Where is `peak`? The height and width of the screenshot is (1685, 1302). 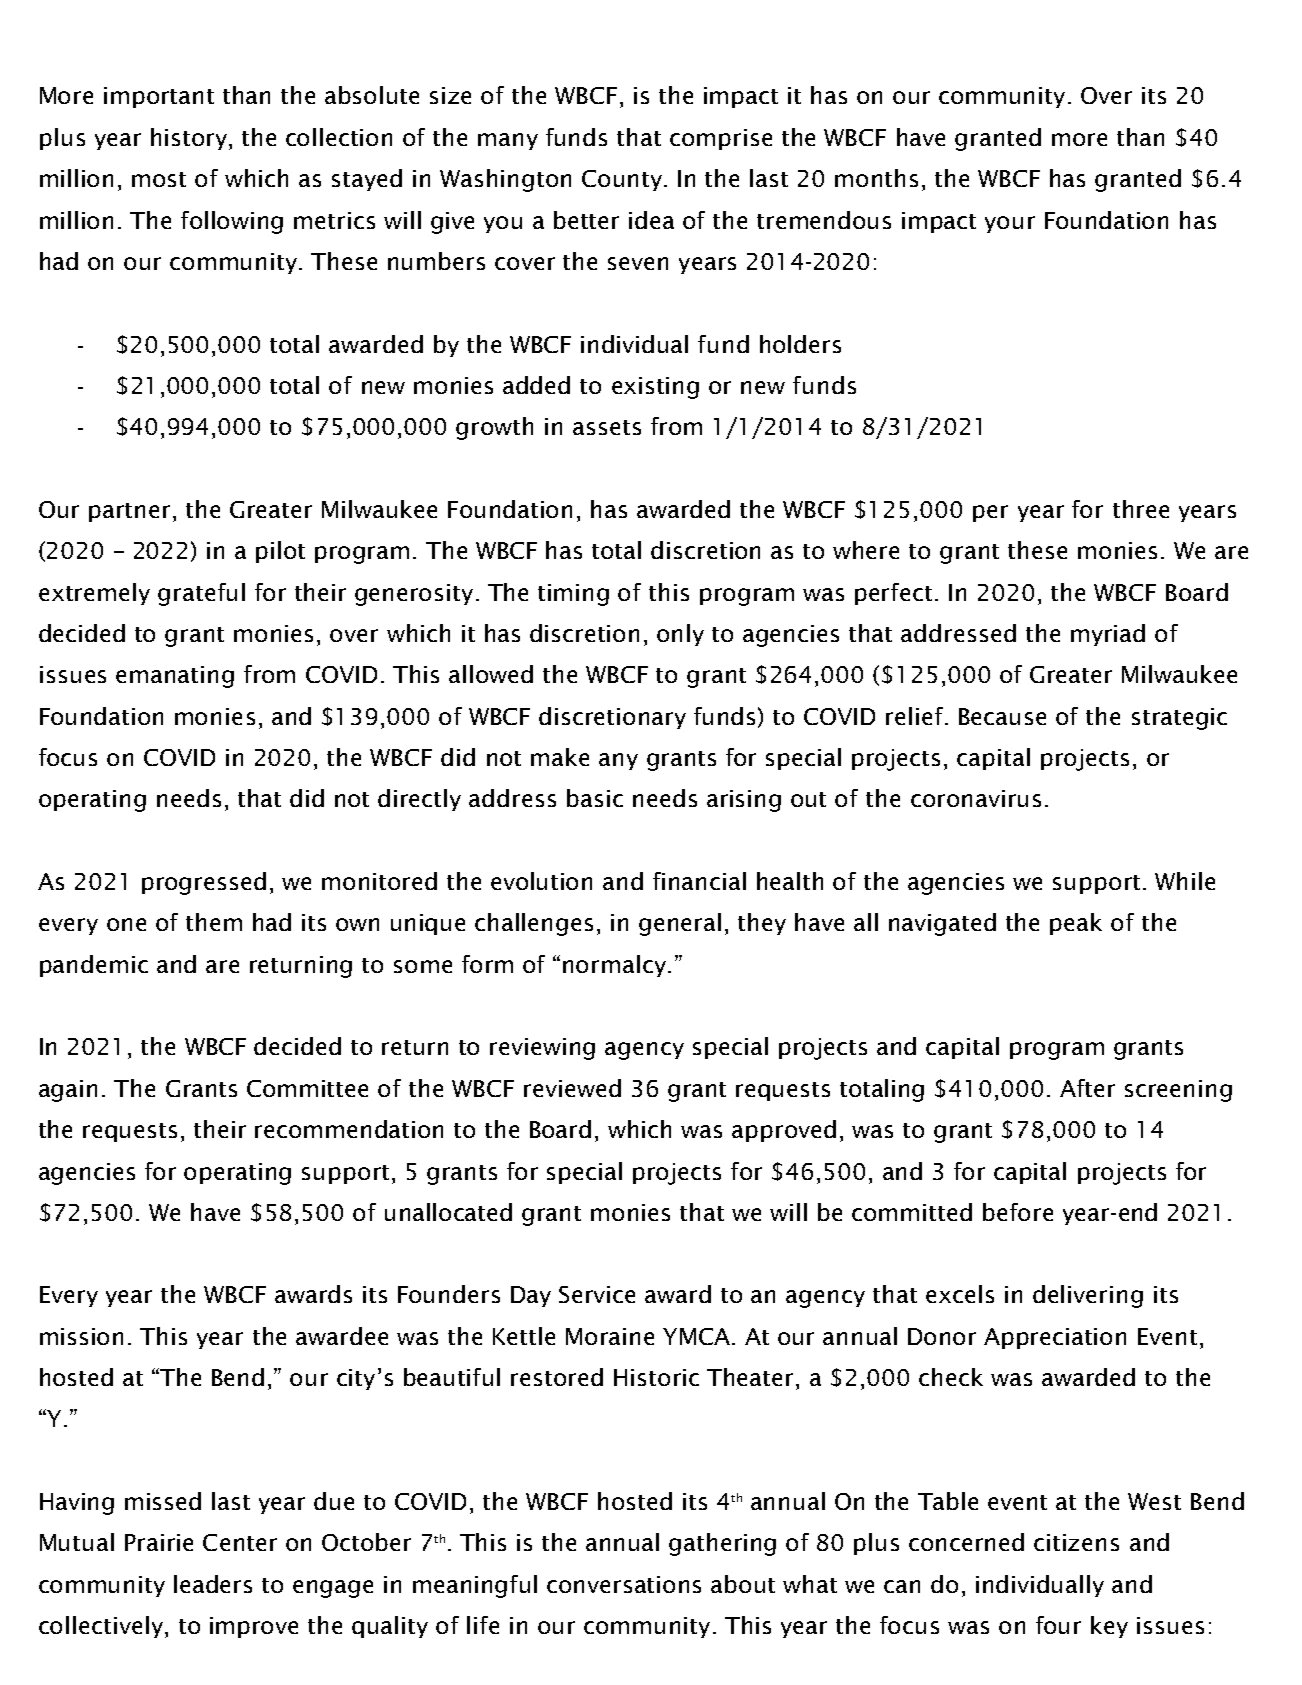
peak is located at coordinates (1076, 924).
